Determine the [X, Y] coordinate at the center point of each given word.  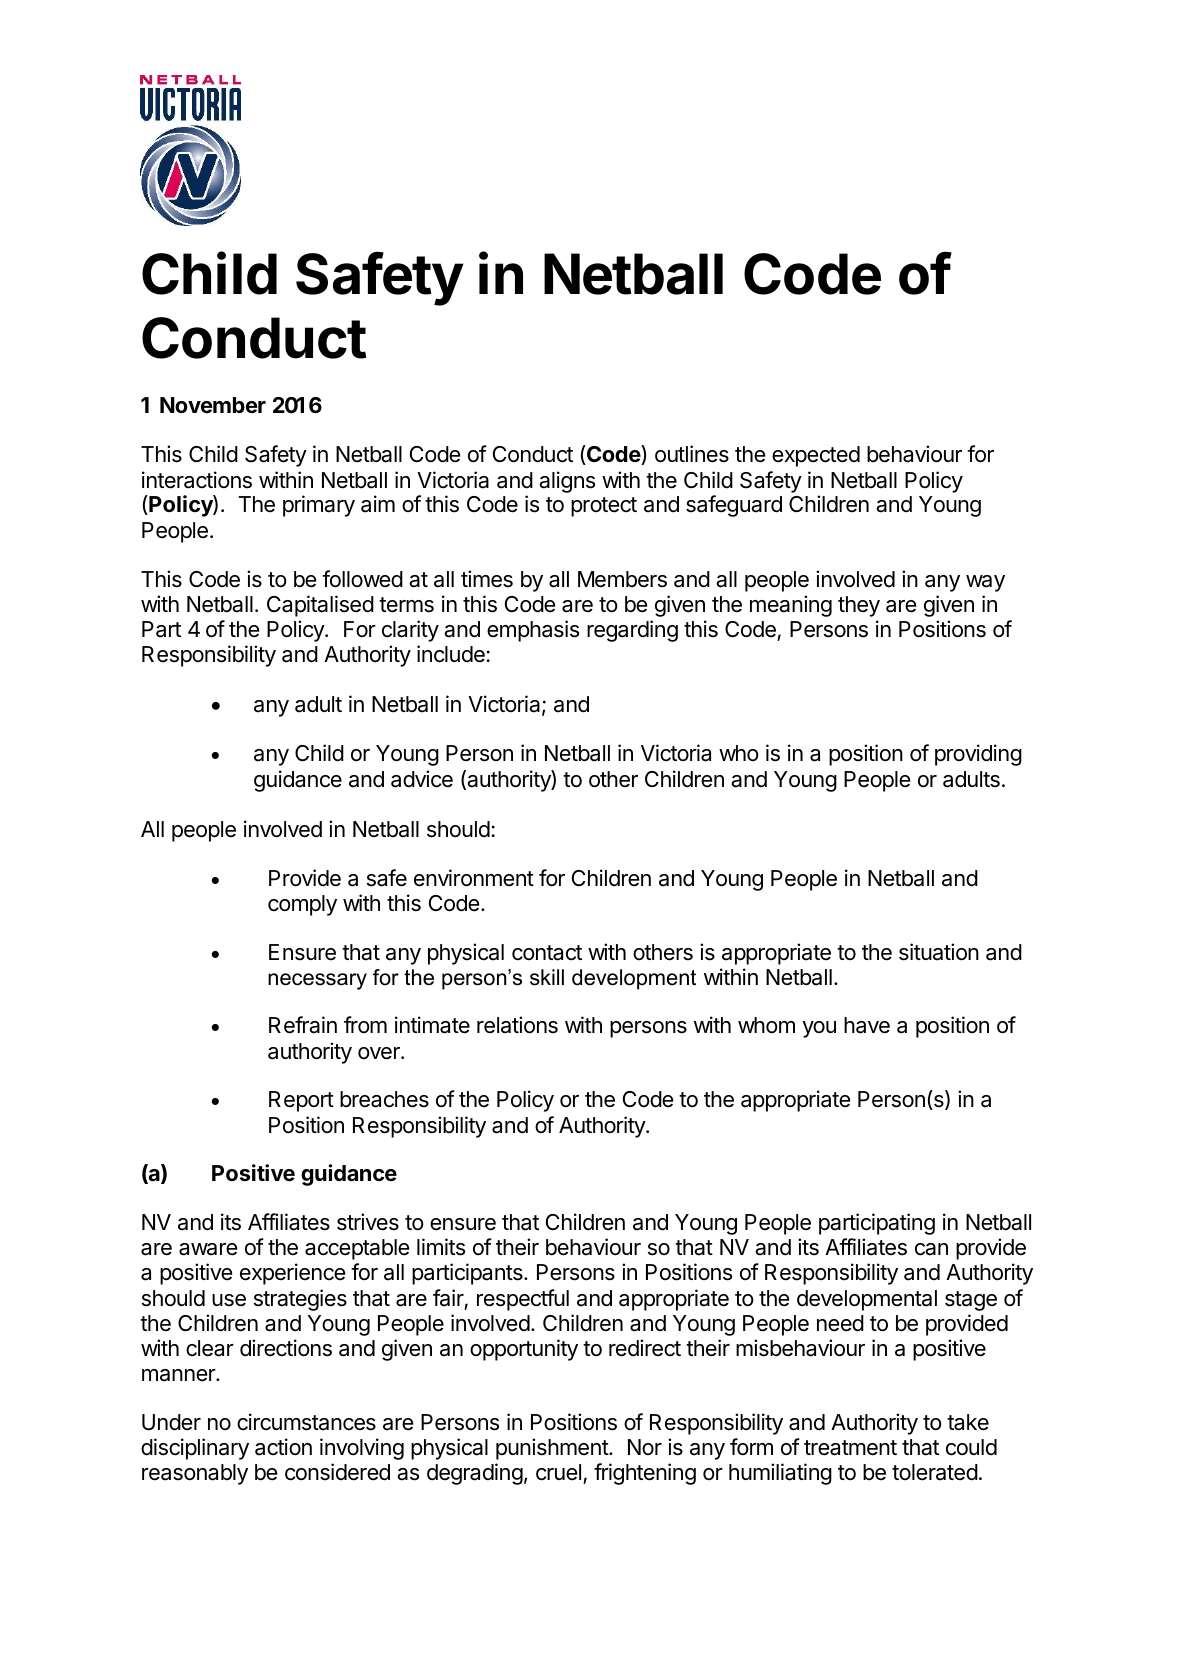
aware [208, 1249]
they [859, 606]
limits [441, 1247]
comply [302, 905]
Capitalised [320, 606]
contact [547, 953]
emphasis [533, 631]
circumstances [306, 1422]
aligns [567, 482]
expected [816, 456]
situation [939, 952]
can [931, 1249]
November [213, 405]
